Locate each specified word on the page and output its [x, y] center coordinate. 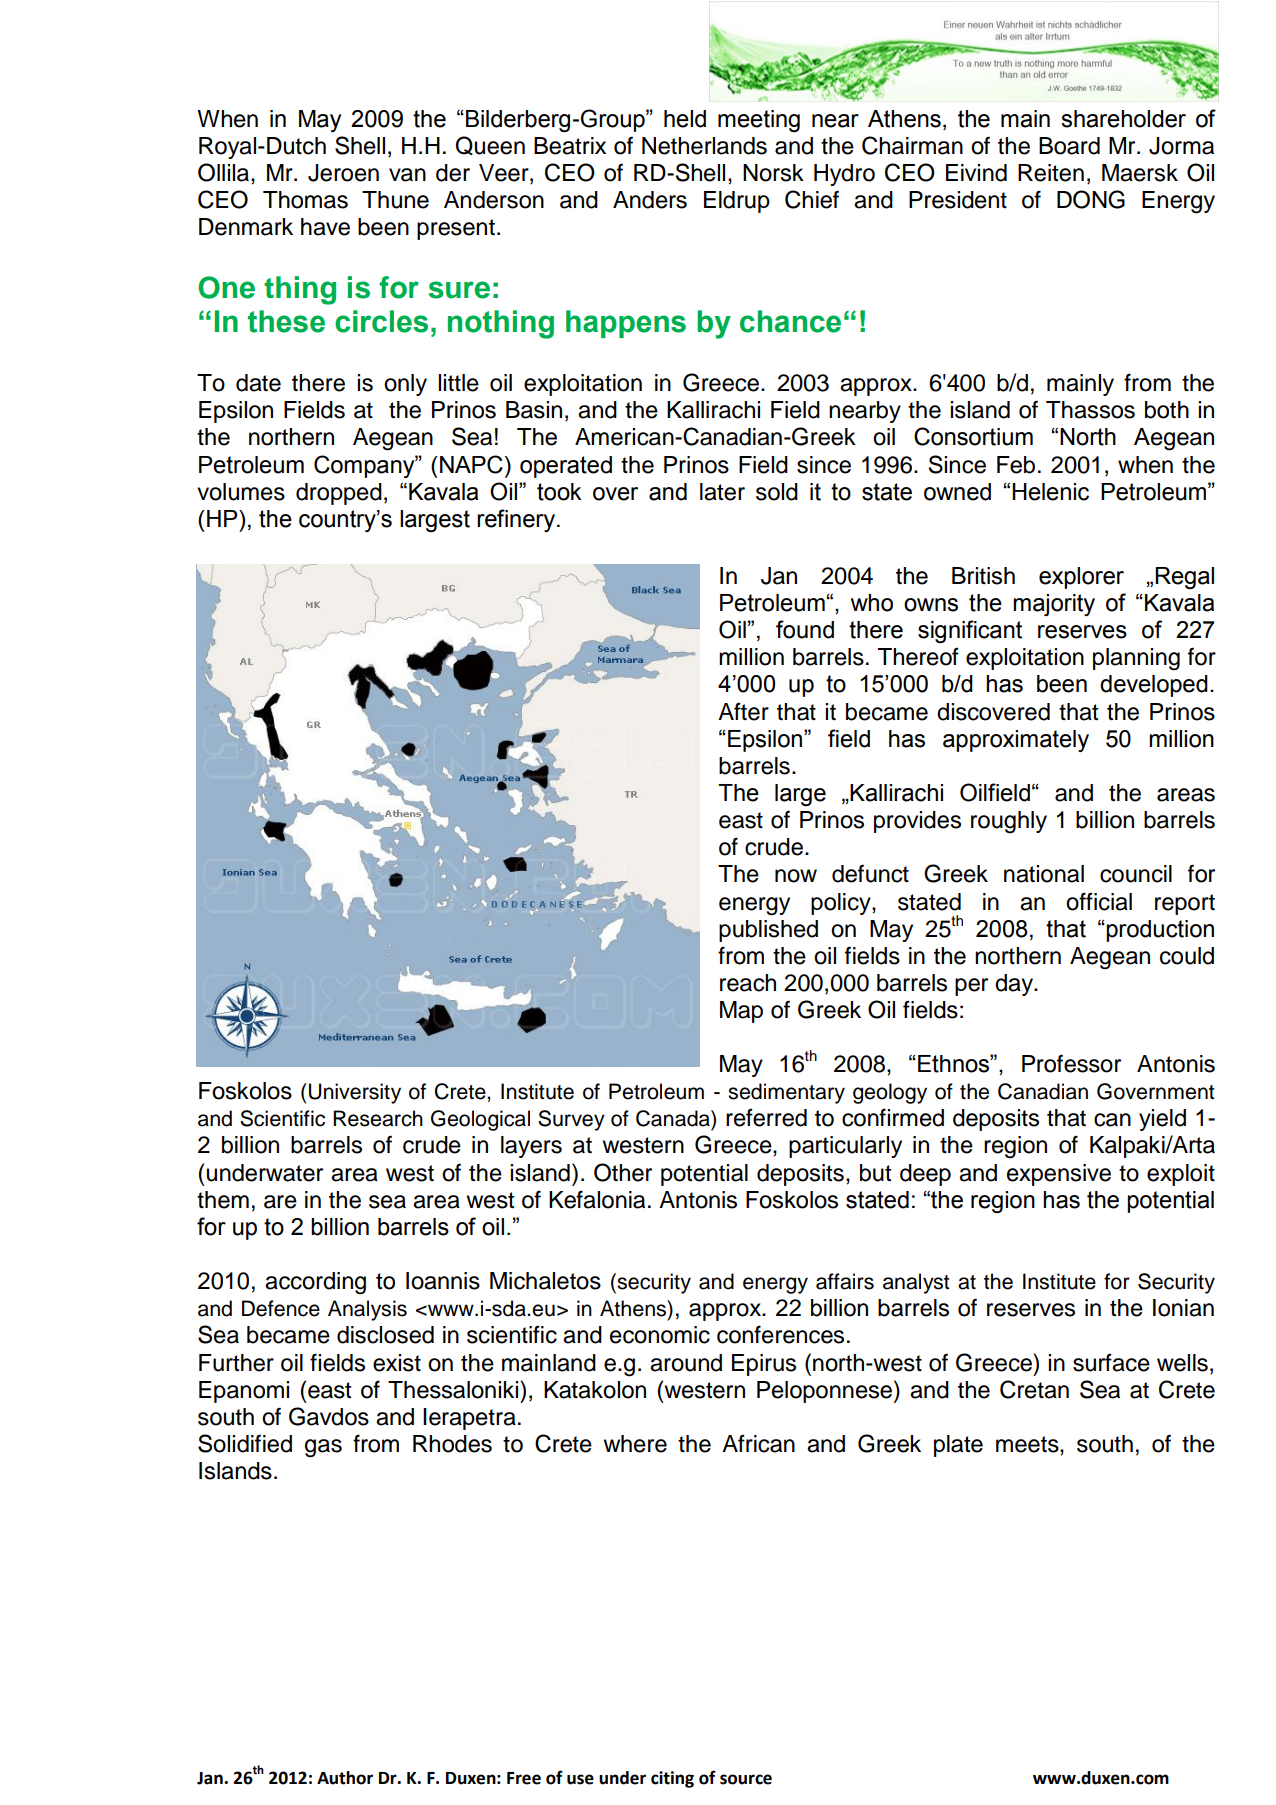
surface [1111, 1363]
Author [345, 1778]
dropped [339, 494]
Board [1069, 146]
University [355, 1093]
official [1099, 901]
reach [748, 983]
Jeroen [343, 173]
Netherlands [704, 146]
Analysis [367, 1310]
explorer [1081, 578]
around [686, 1363]
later [722, 492]
